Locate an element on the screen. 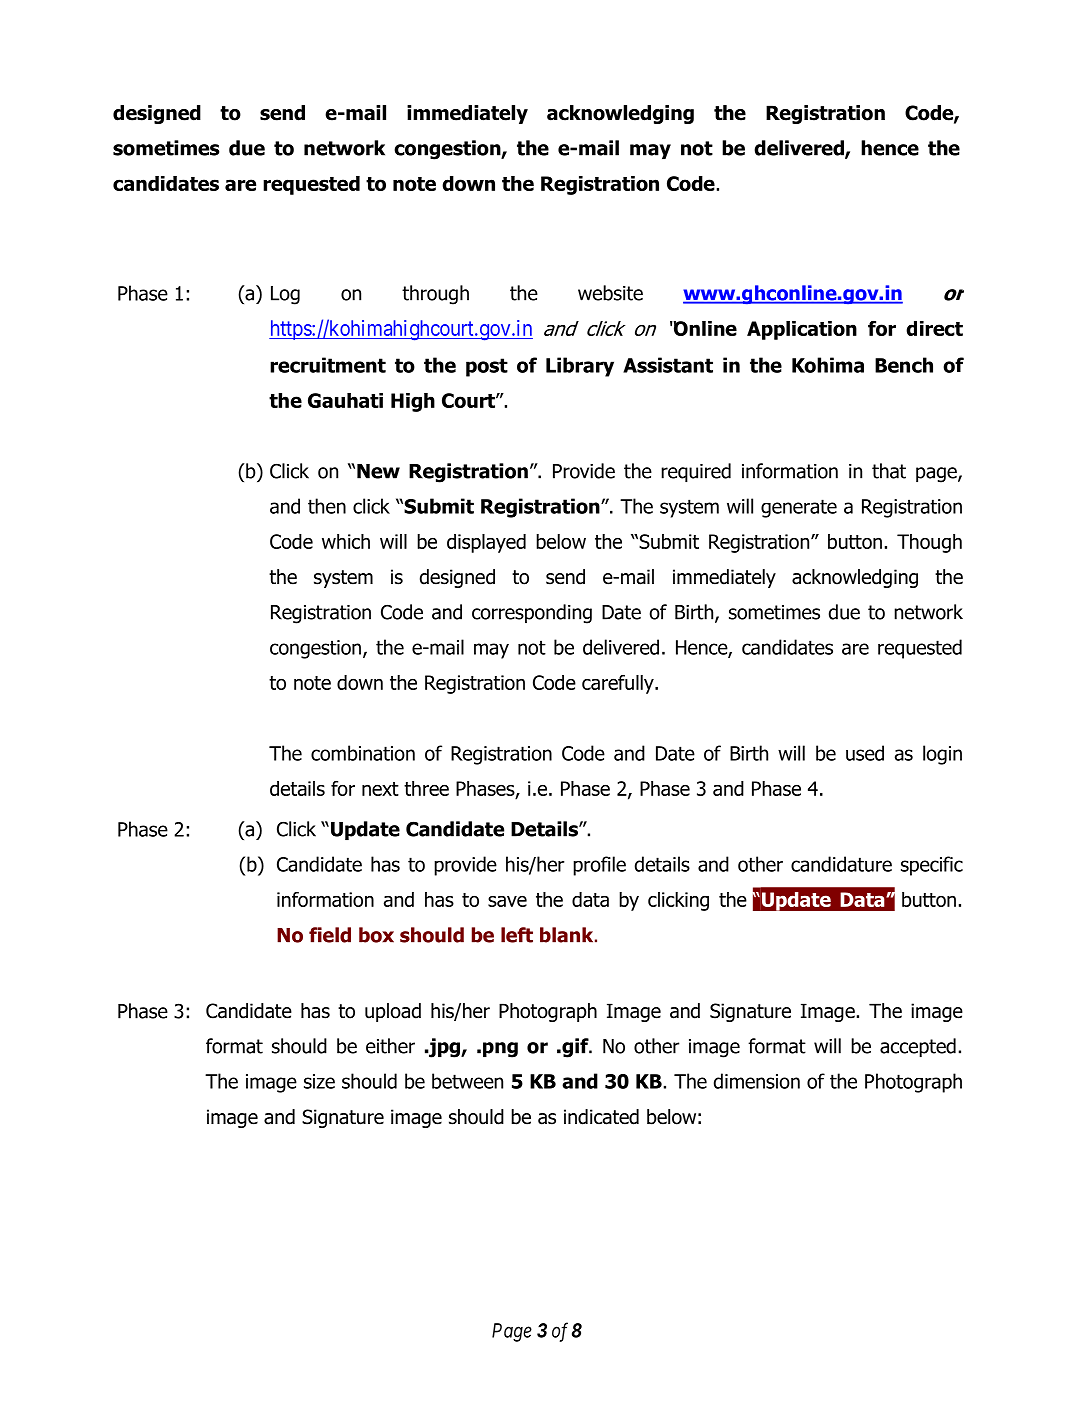 Image resolution: width=1084 pixels, height=1403 pixels. required is located at coordinates (696, 472).
